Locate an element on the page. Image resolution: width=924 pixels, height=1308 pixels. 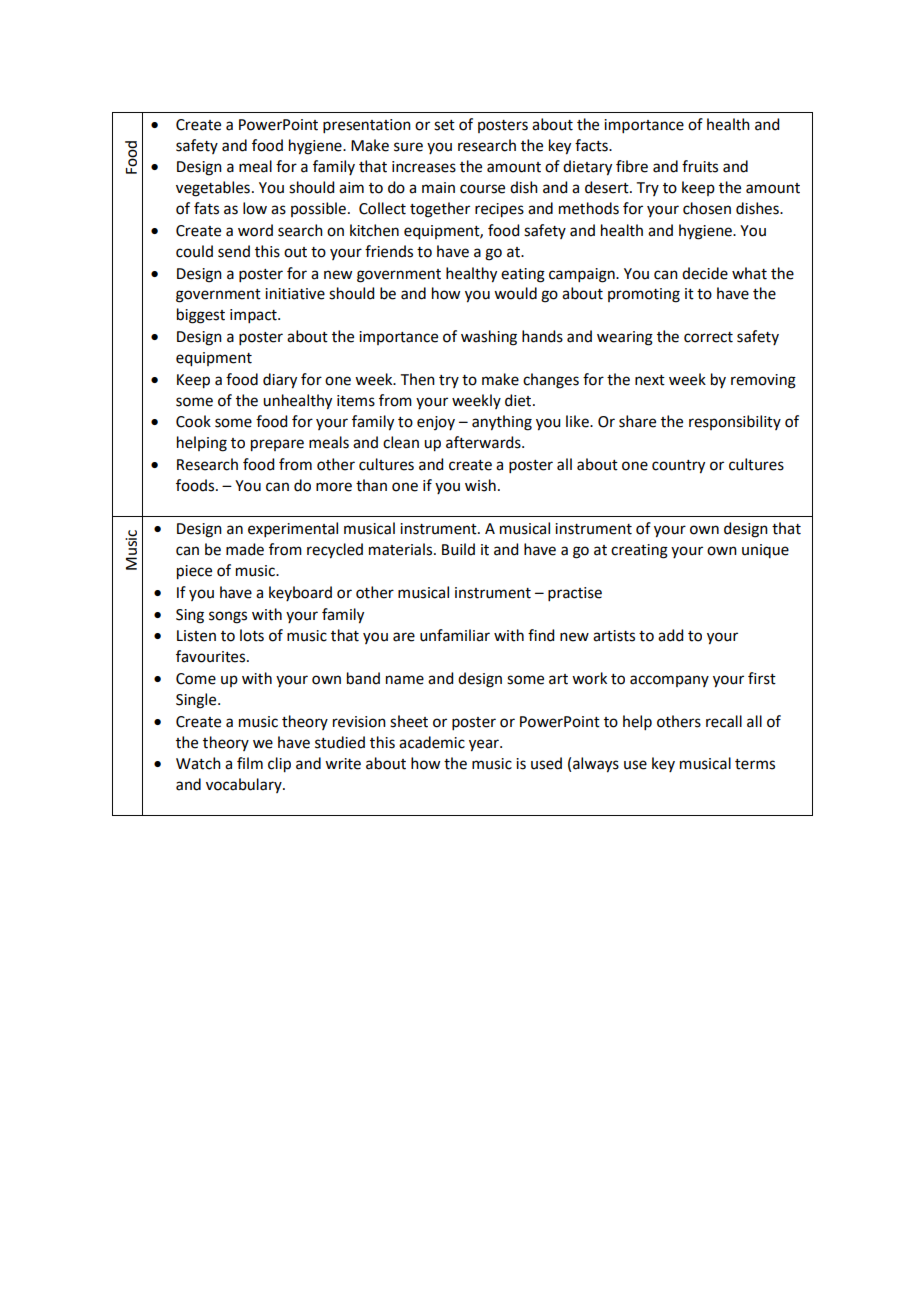
film is located at coordinates (250, 763).
